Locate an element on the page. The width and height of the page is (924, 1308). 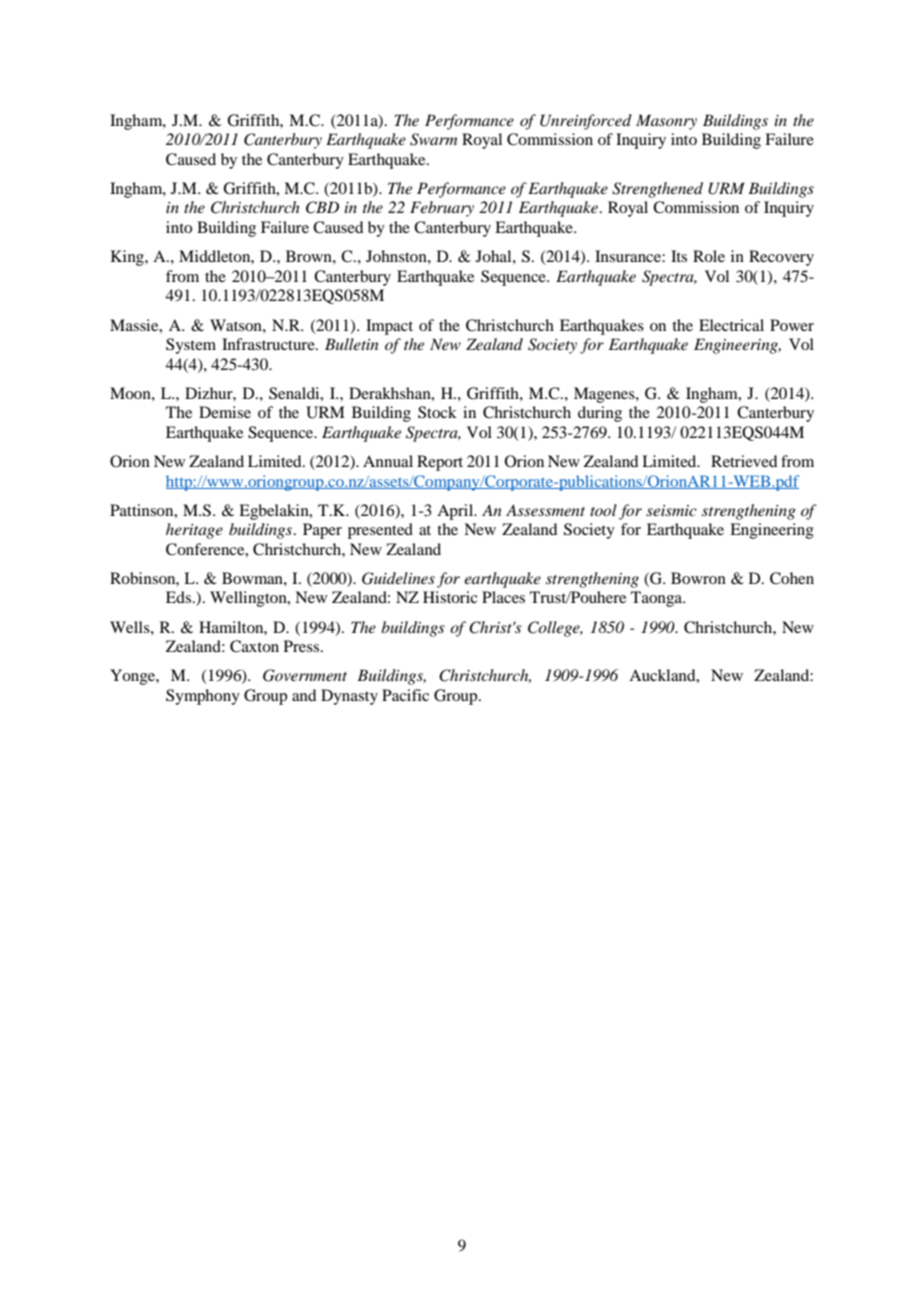
King is located at coordinates (128, 258).
